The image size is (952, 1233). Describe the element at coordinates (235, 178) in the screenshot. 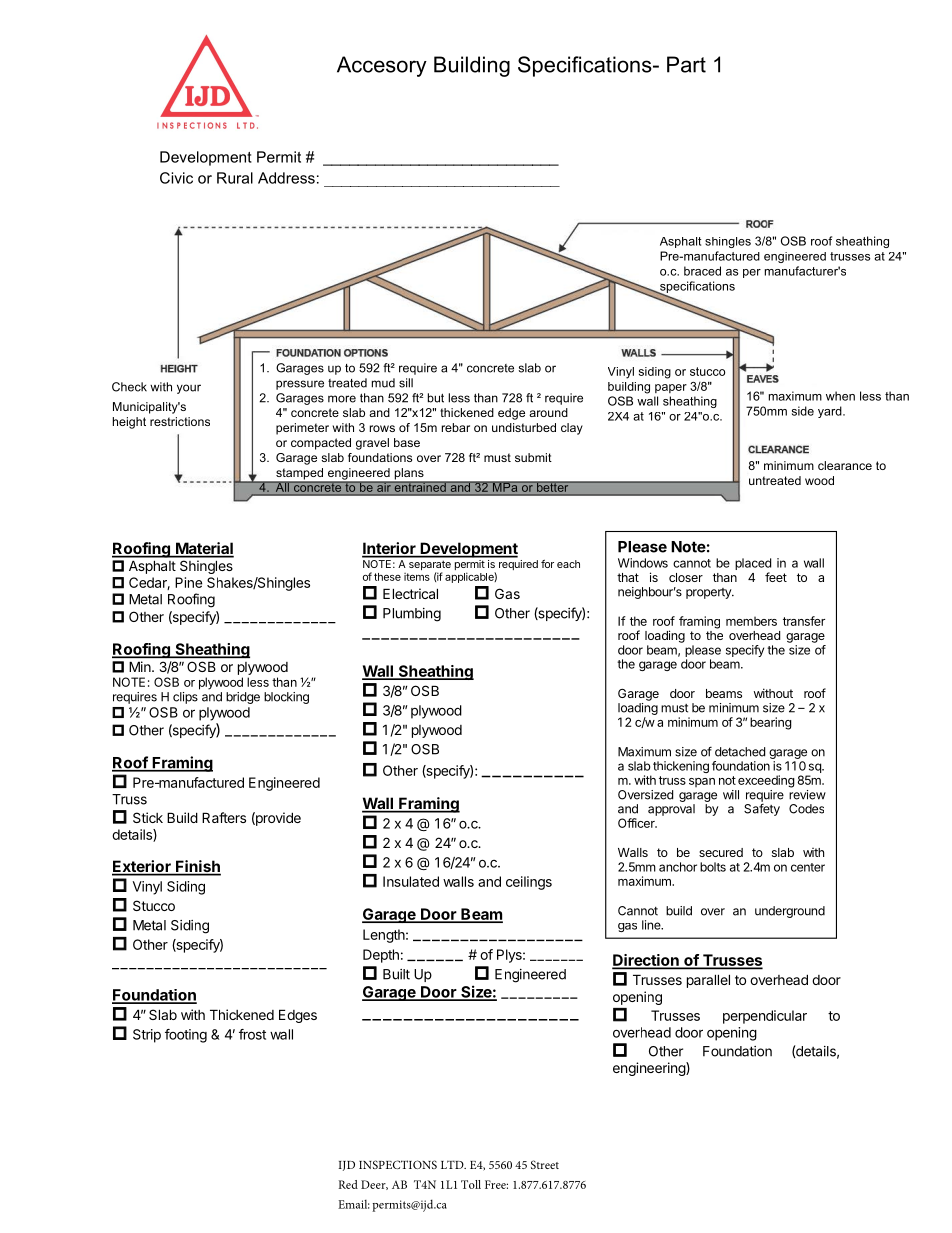

I see `Rural` at that location.
